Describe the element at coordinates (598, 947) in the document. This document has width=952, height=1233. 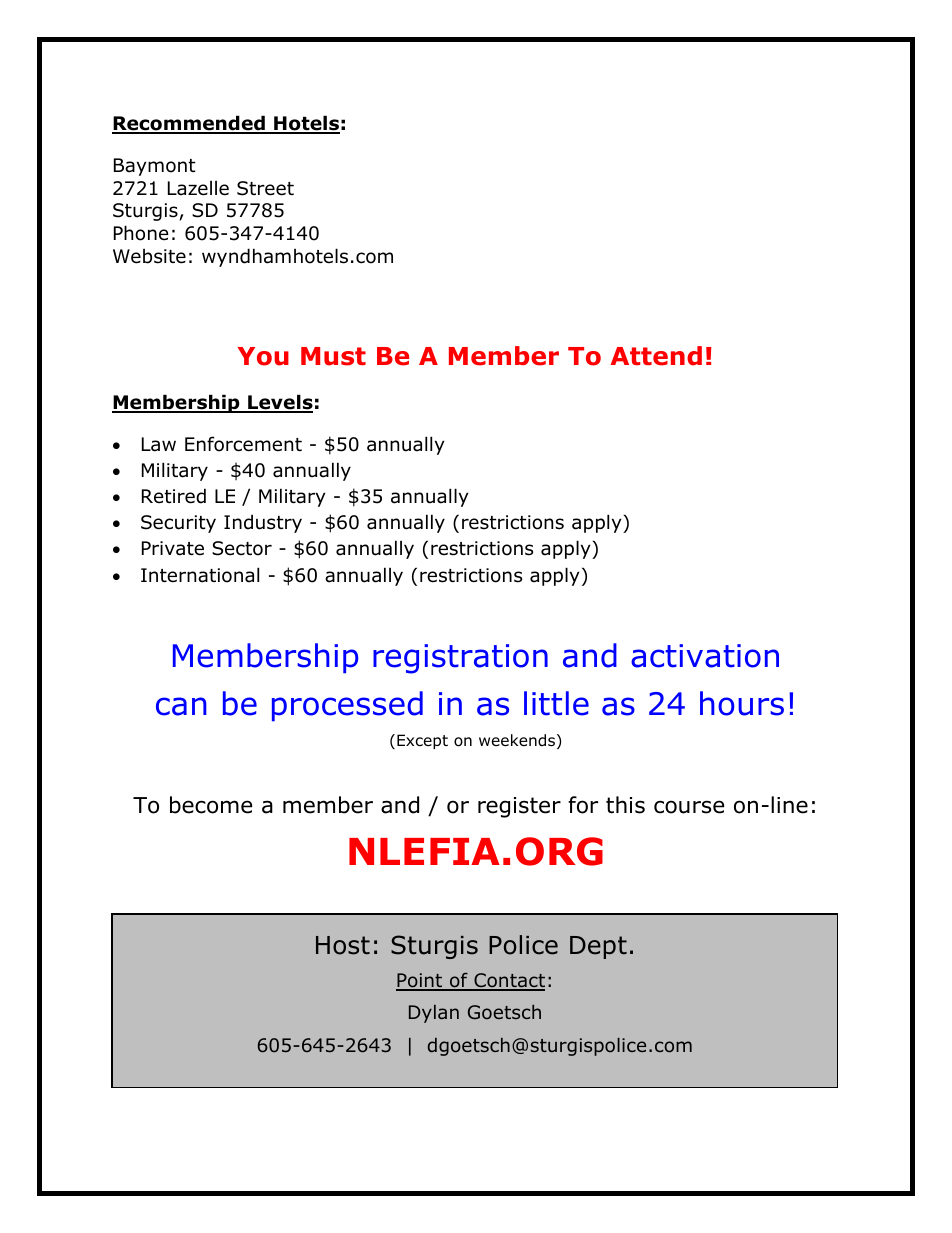
I see `Dept` at that location.
